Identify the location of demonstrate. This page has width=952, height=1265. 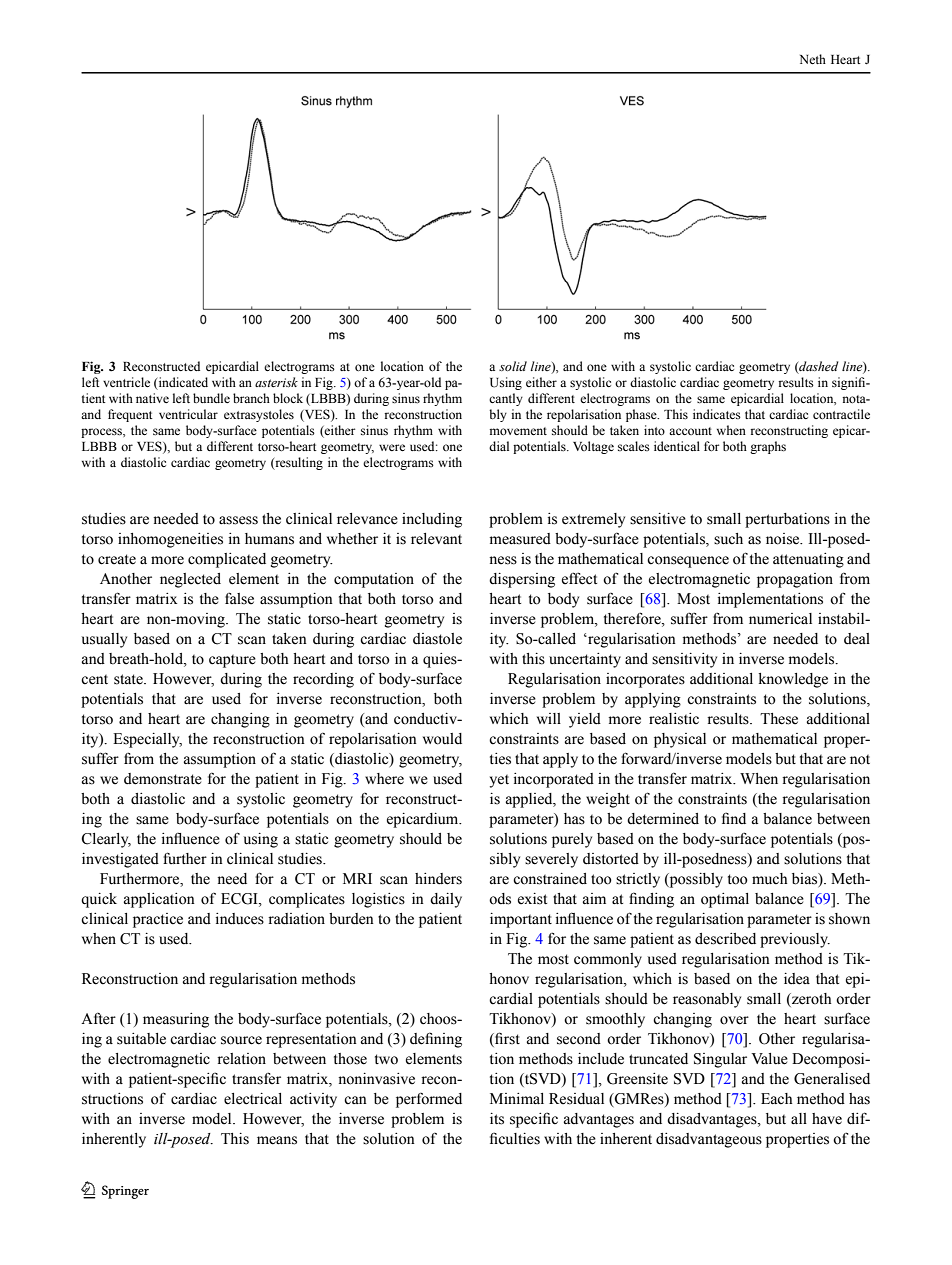
(163, 779).
